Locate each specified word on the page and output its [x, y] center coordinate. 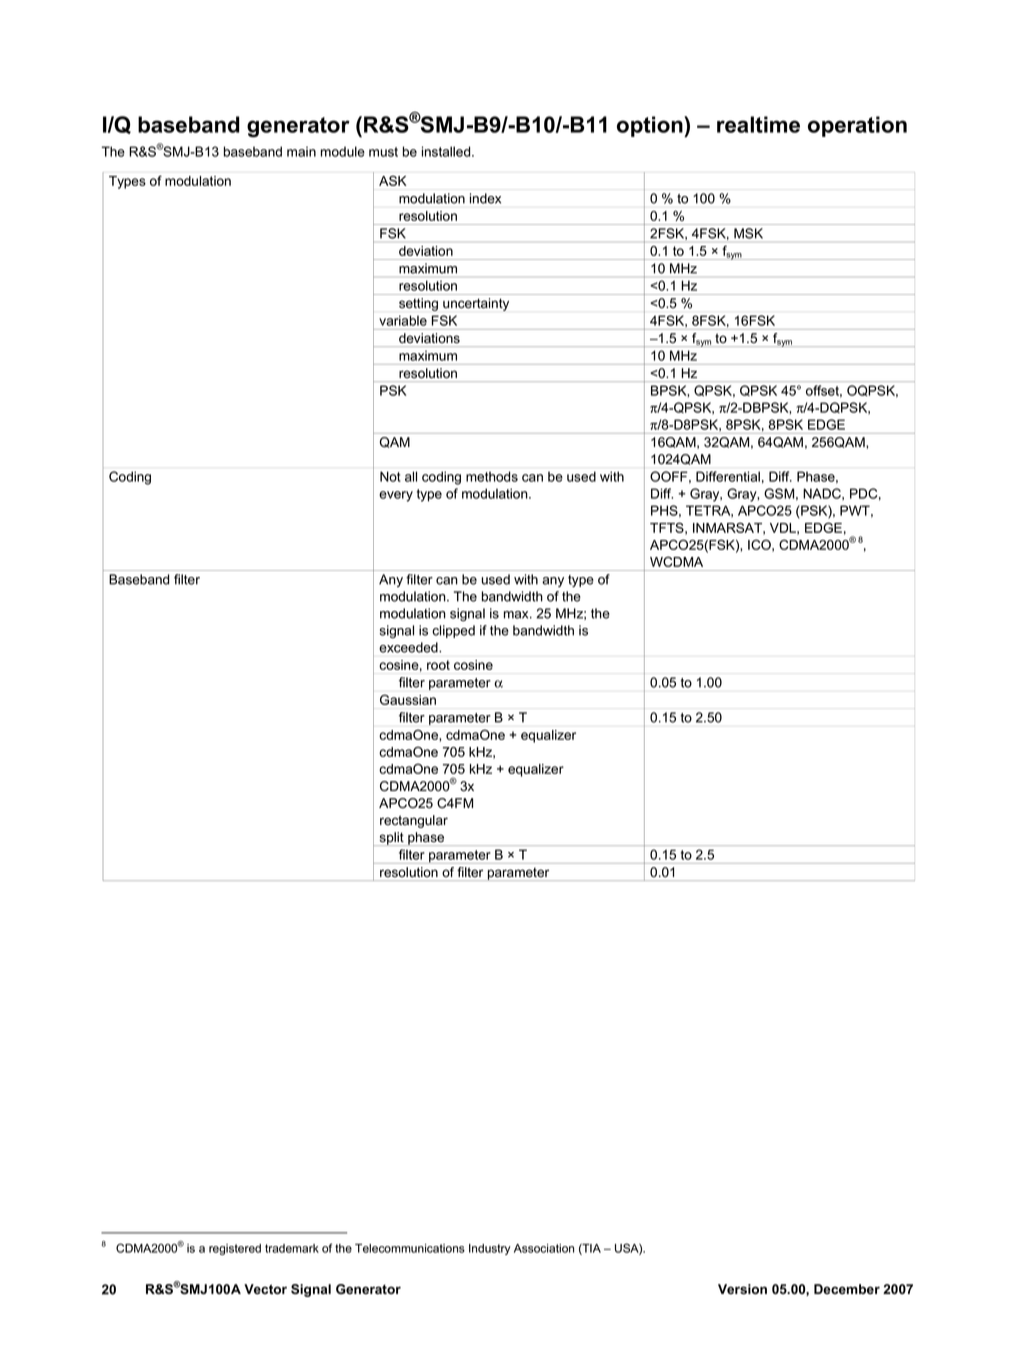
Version [742, 1289]
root [438, 665]
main [301, 151]
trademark [292, 1248]
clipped [453, 631]
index [485, 198]
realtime [758, 124]
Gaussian [408, 700]
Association [544, 1248]
